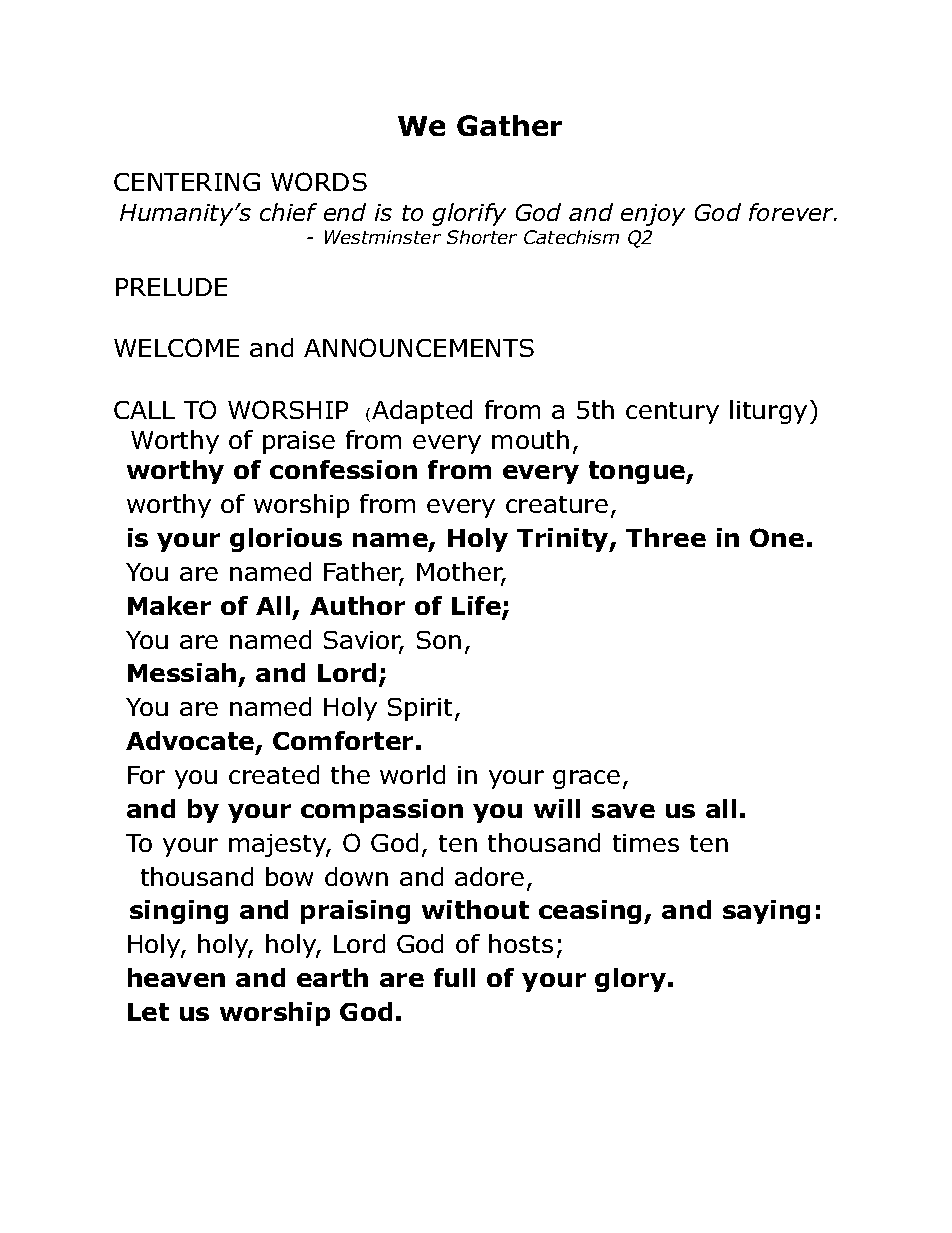 This screenshot has height=1233, width=952. Describe the element at coordinates (653, 215) in the screenshot. I see `enjoy` at that location.
